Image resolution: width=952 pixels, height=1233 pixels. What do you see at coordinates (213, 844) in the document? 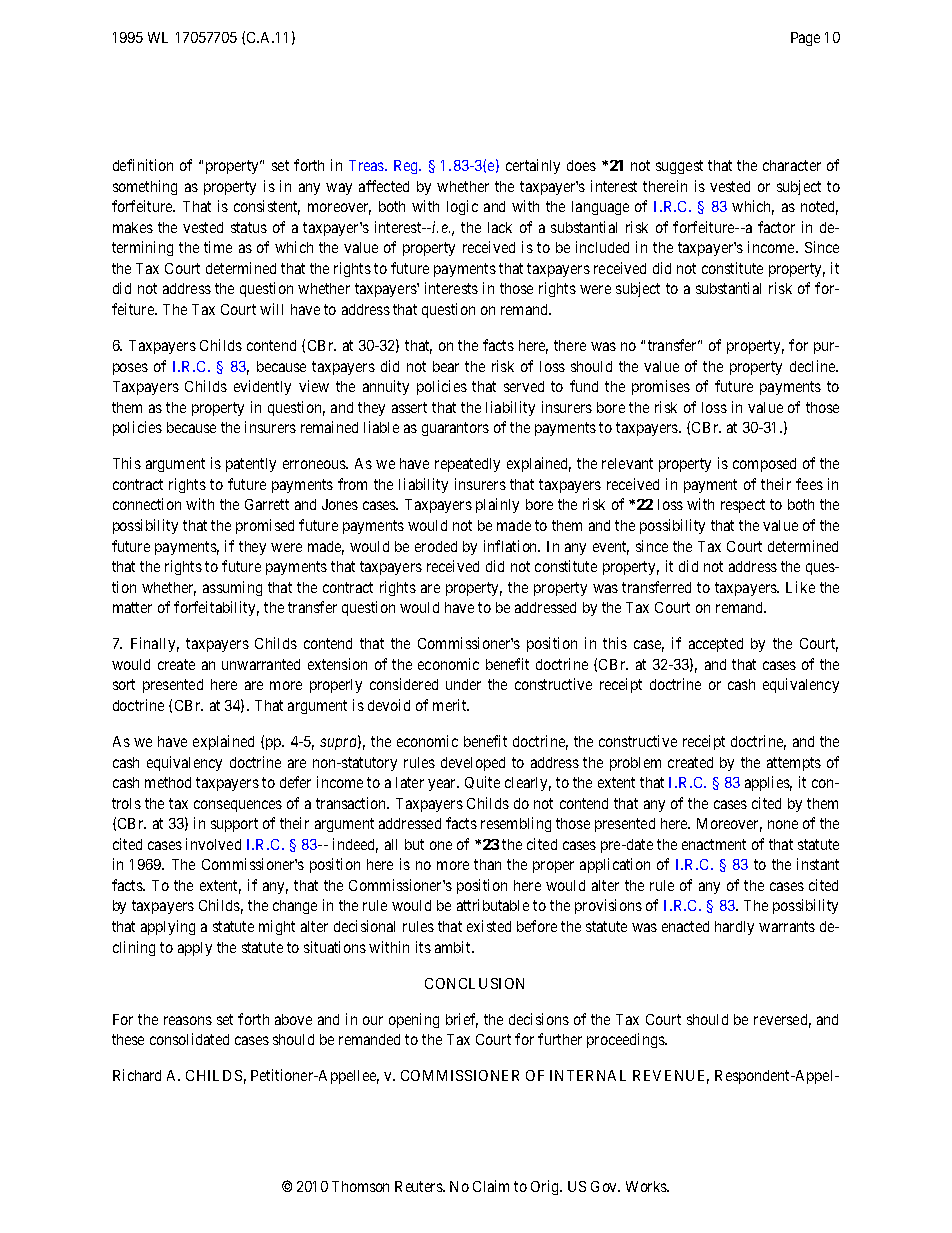
I see `involved` at bounding box center [213, 844].
